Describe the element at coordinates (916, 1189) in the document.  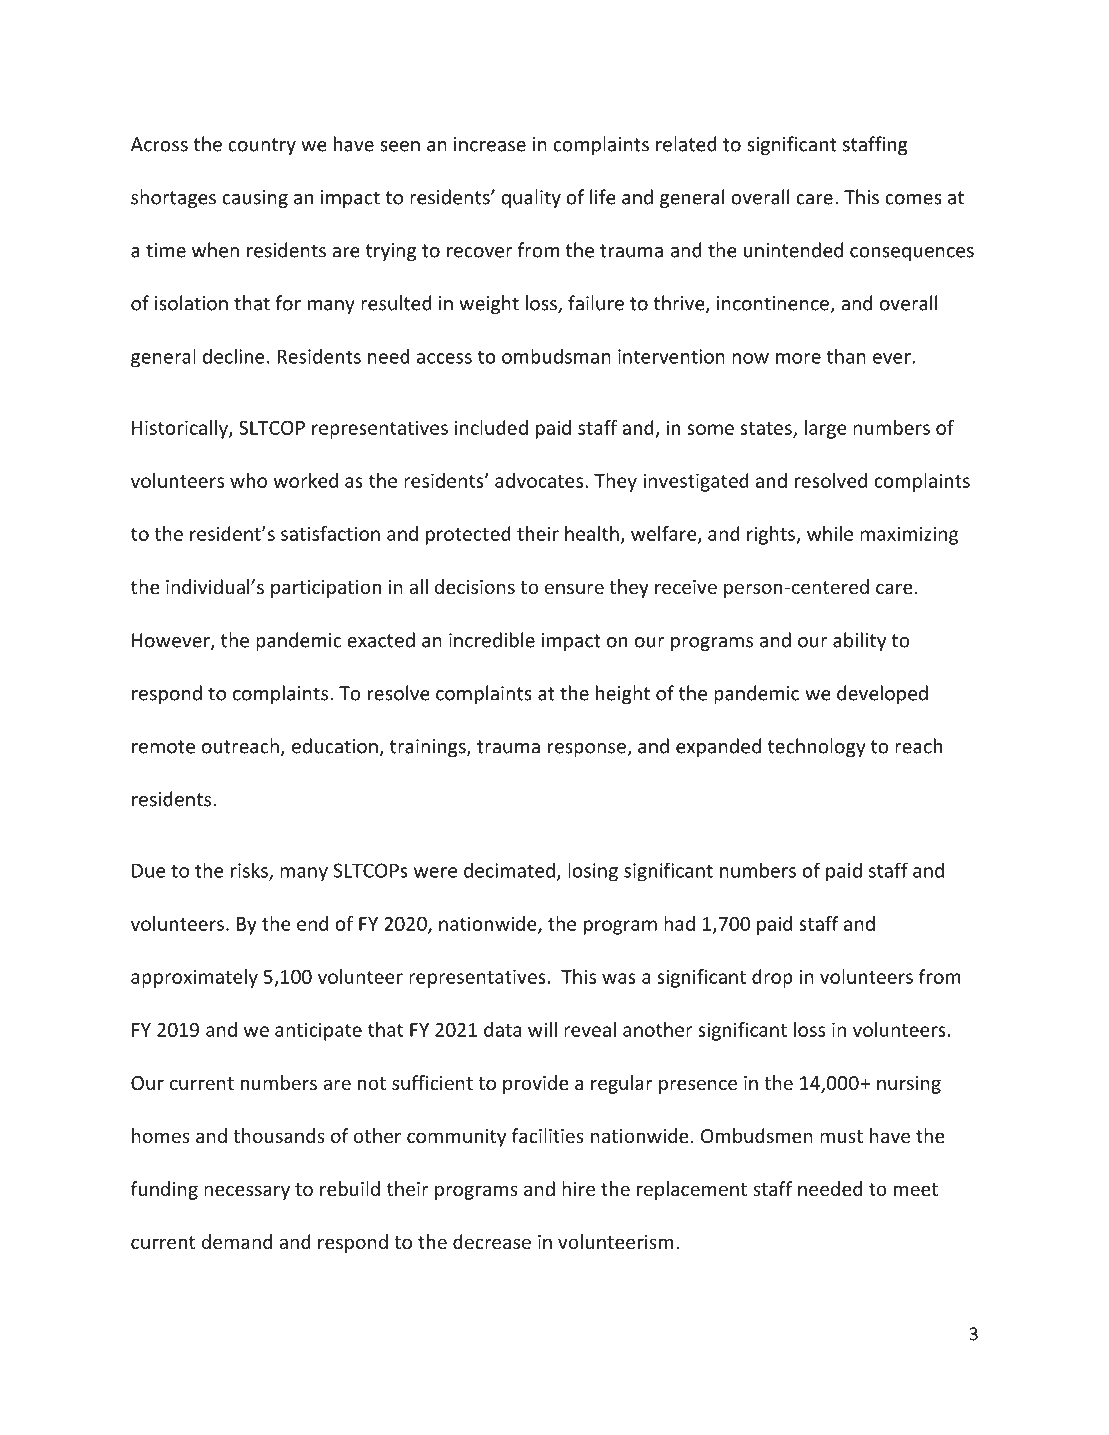
I see `meet` at that location.
